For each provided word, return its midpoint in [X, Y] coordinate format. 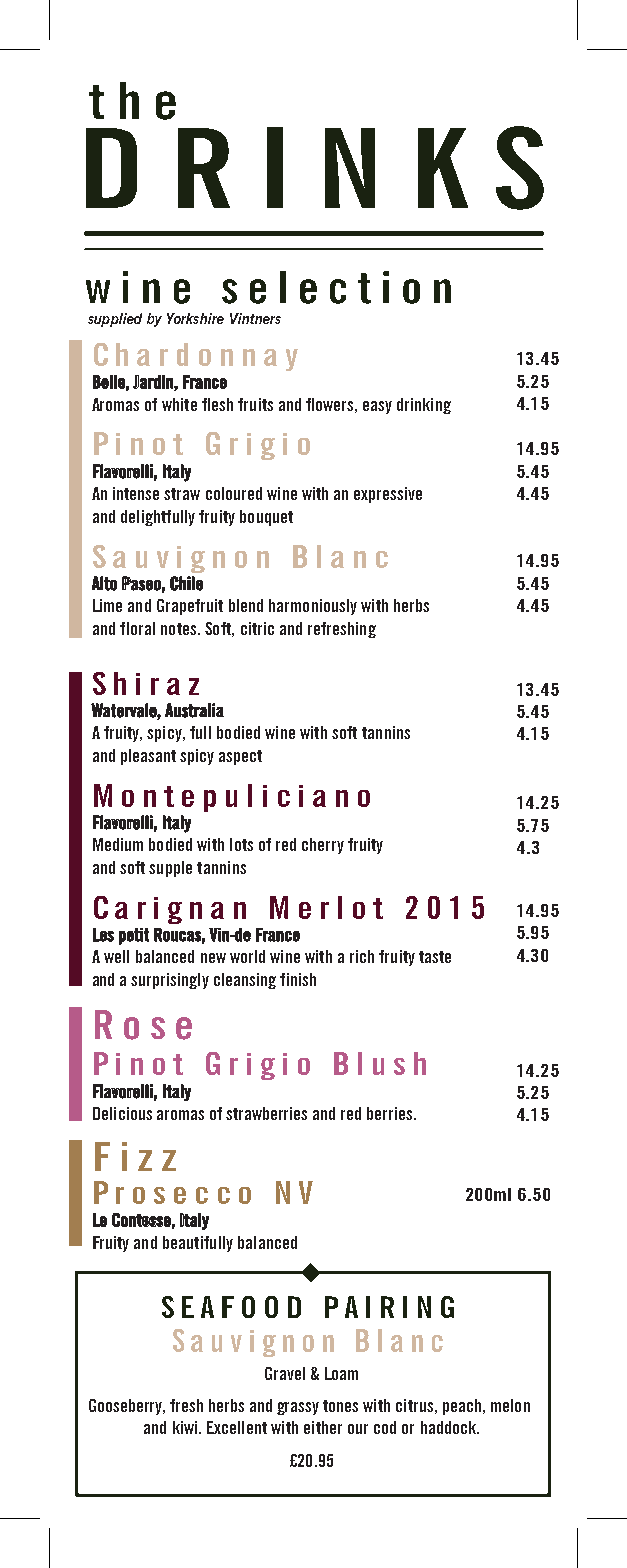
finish [298, 979]
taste [435, 957]
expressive [388, 495]
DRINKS [315, 168]
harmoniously [313, 607]
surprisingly [170, 981]
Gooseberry [127, 1407]
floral [137, 628]
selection [336, 287]
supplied [115, 320]
